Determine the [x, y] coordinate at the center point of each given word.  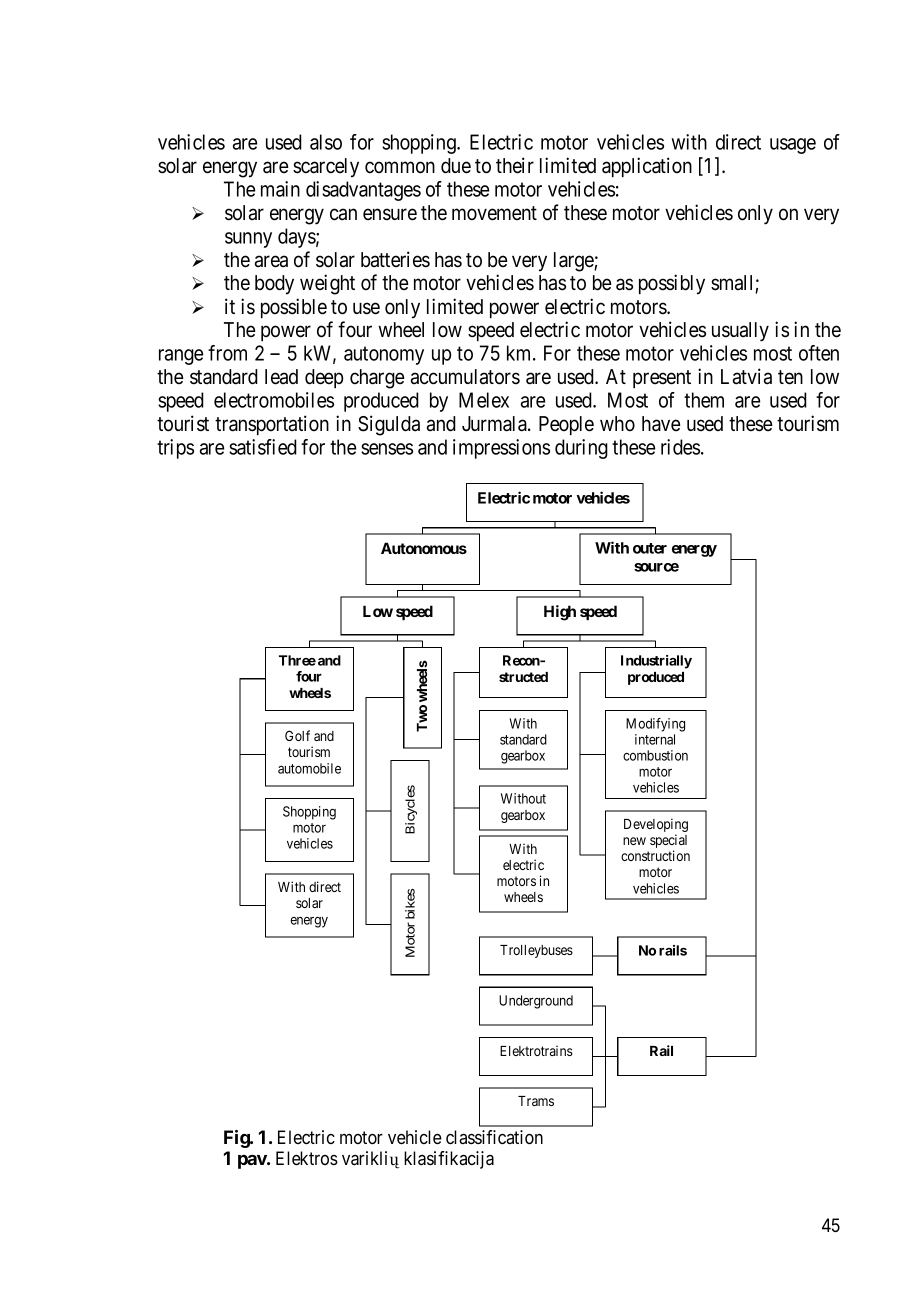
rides [680, 447]
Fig [237, 1139]
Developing [656, 826]
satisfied [263, 447]
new [634, 841]
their [515, 165]
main [280, 189]
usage [793, 146]
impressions [501, 449]
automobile [309, 768]
